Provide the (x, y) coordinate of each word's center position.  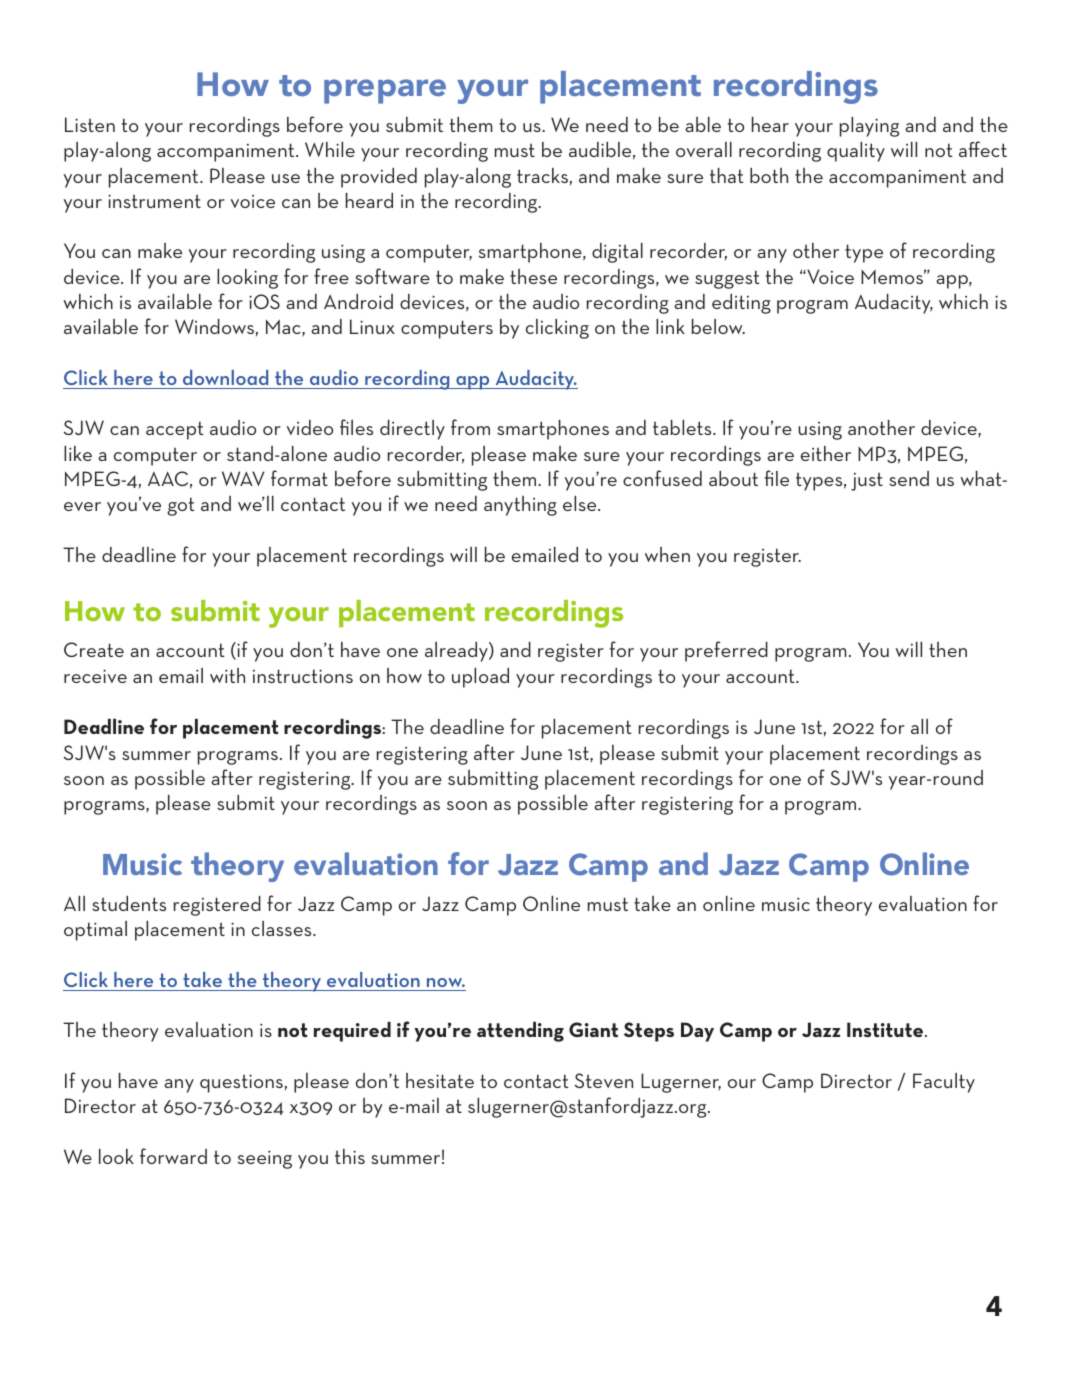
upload (480, 678)
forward (173, 1156)
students (129, 903)
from (470, 427)
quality (856, 152)
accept (175, 430)
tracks (542, 175)
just (867, 482)
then (948, 649)
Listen (90, 124)
